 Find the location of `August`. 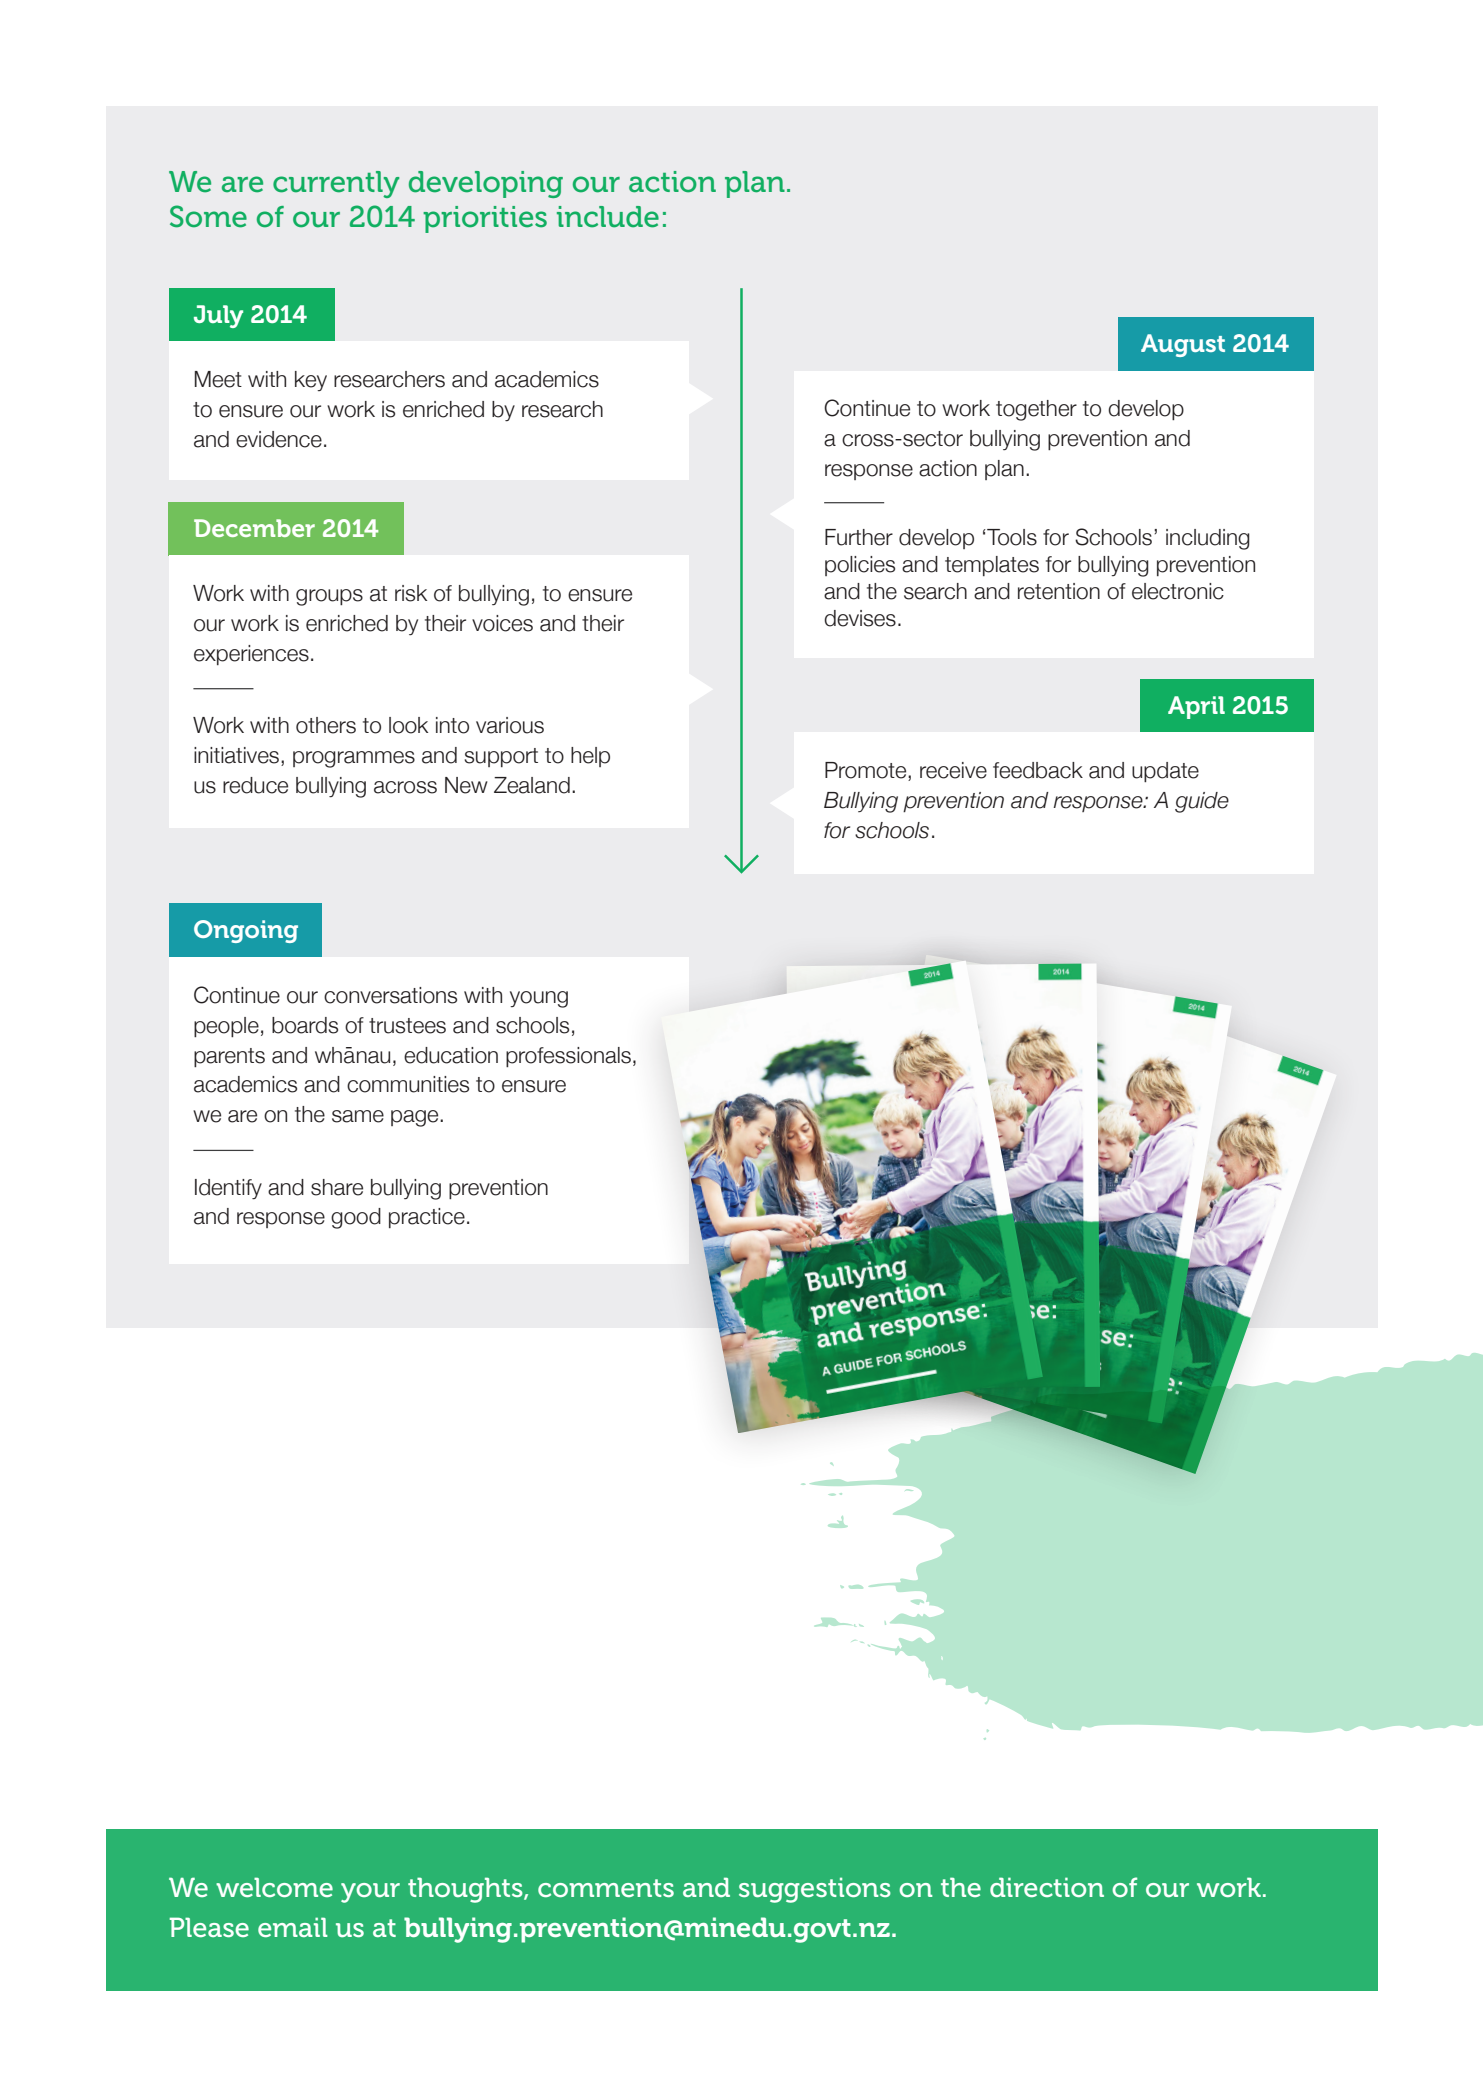

August is located at coordinates (1183, 345).
